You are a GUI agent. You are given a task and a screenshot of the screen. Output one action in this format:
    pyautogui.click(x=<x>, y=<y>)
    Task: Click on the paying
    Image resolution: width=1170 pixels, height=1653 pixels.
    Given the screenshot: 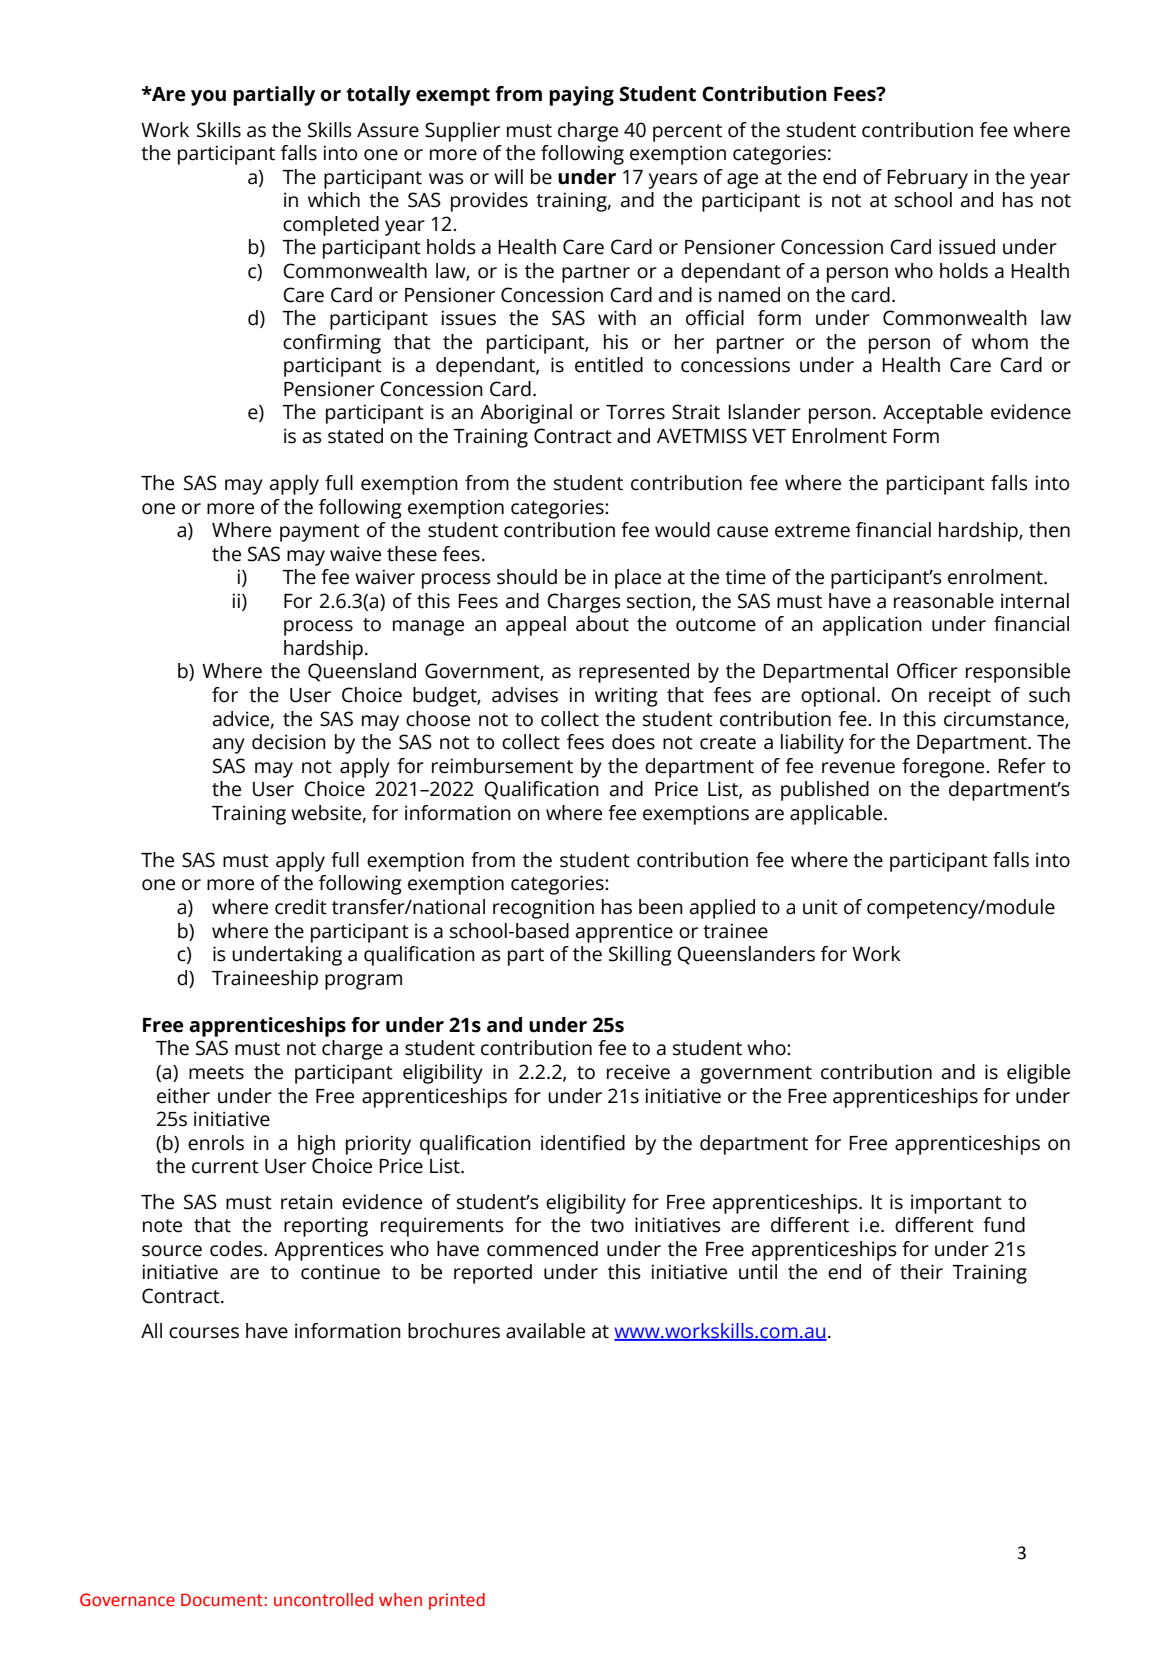 What is the action you would take?
    pyautogui.click(x=581, y=96)
